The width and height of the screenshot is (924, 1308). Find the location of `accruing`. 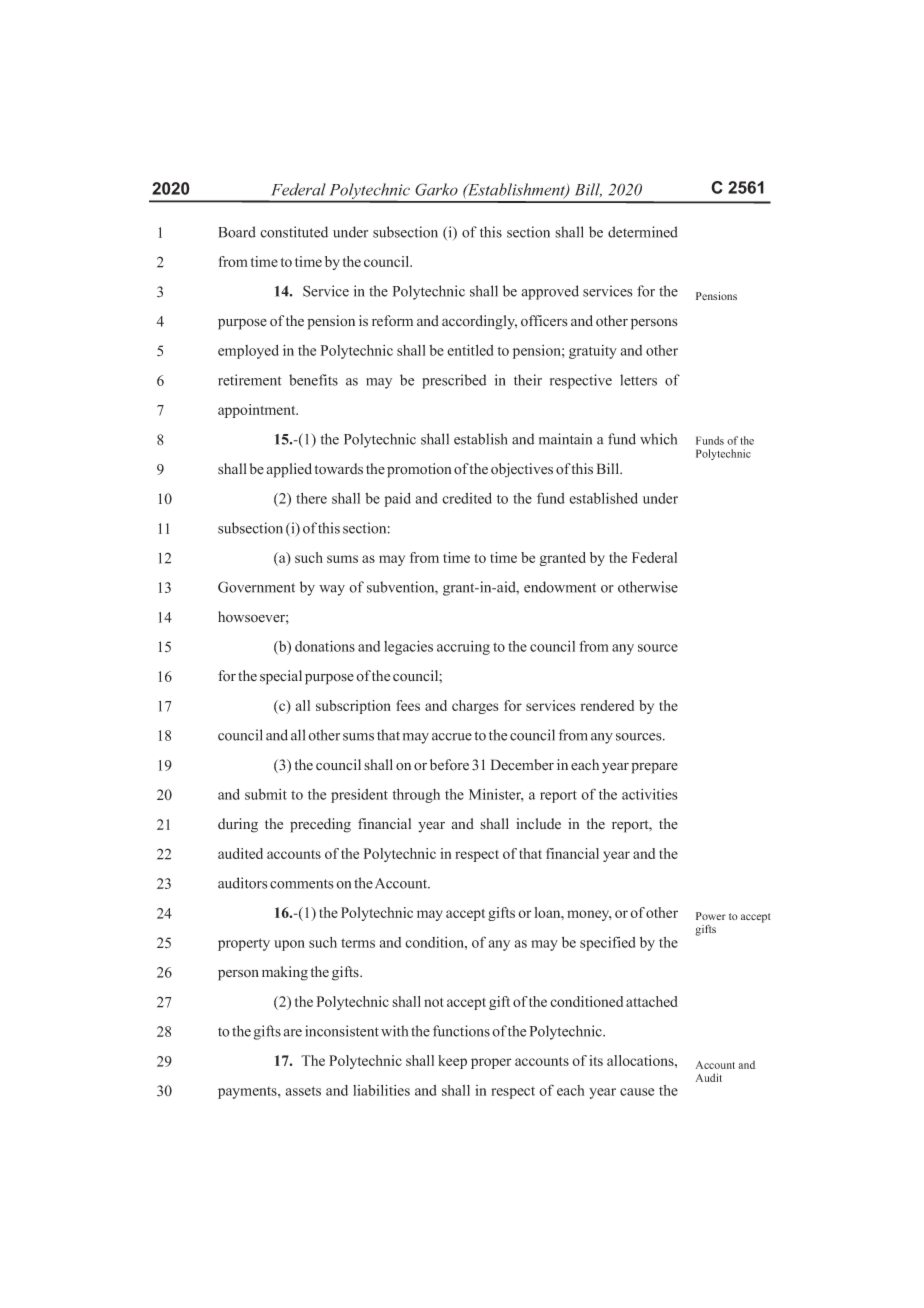

accruing is located at coordinates (463, 648).
